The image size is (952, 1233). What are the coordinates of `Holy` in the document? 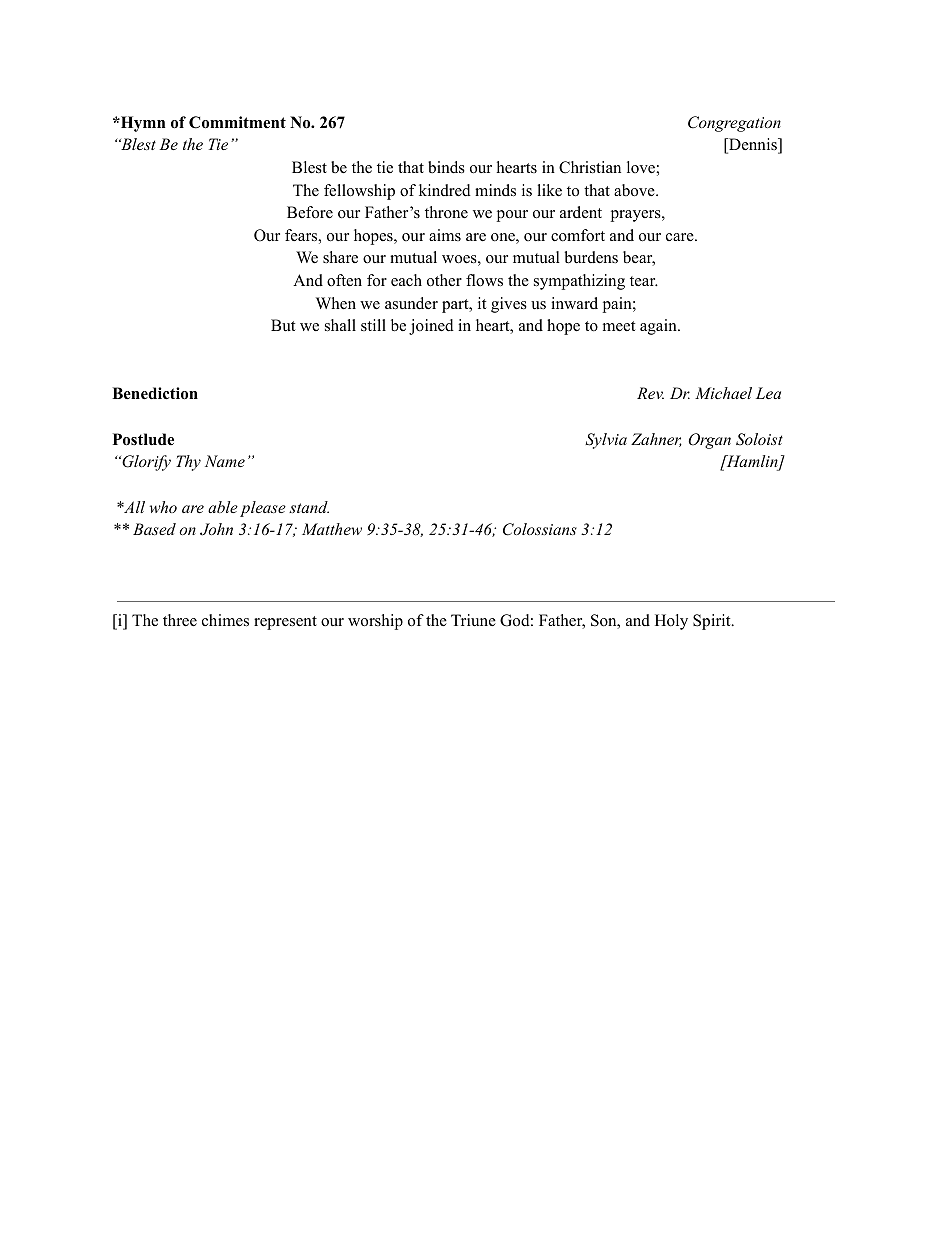 It's located at (671, 622).
